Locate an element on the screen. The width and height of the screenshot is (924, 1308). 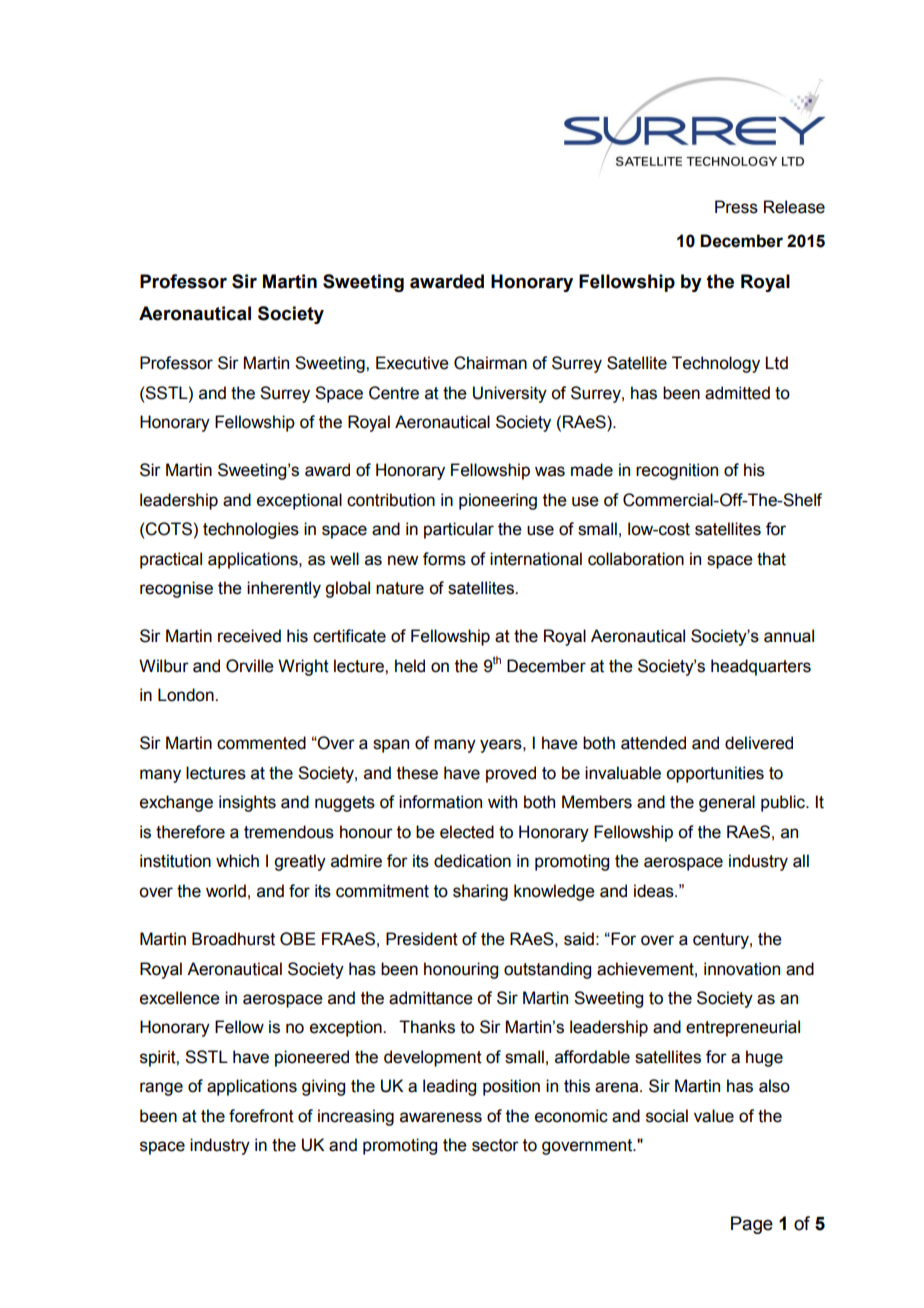
forms is located at coordinates (444, 559).
